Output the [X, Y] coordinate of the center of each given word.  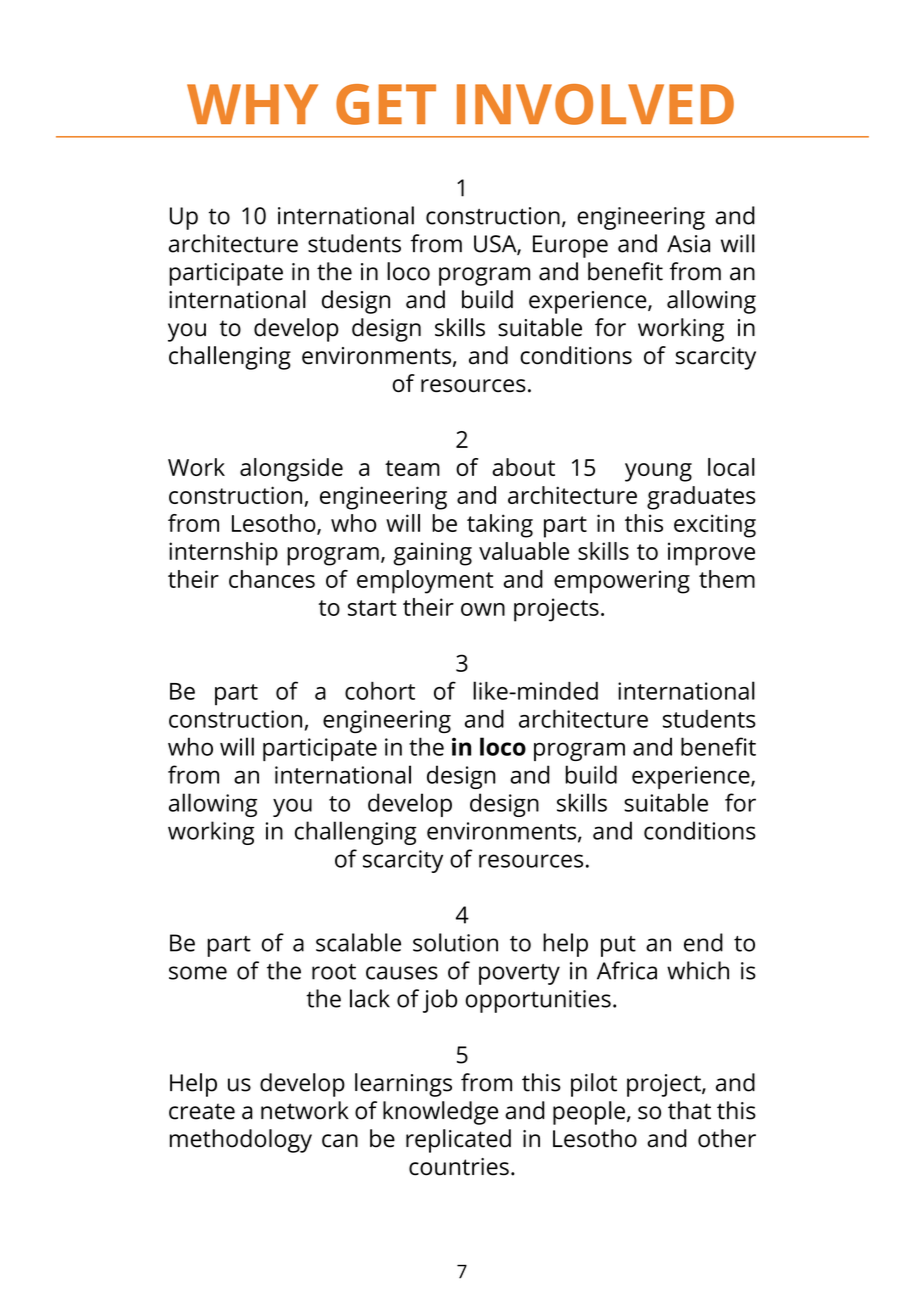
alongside [291, 470]
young [658, 472]
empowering [622, 582]
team [412, 468]
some [198, 973]
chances [272, 579]
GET [386, 104]
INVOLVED [595, 104]
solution [455, 942]
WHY [252, 104]
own [483, 609]
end [703, 942]
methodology [241, 1141]
